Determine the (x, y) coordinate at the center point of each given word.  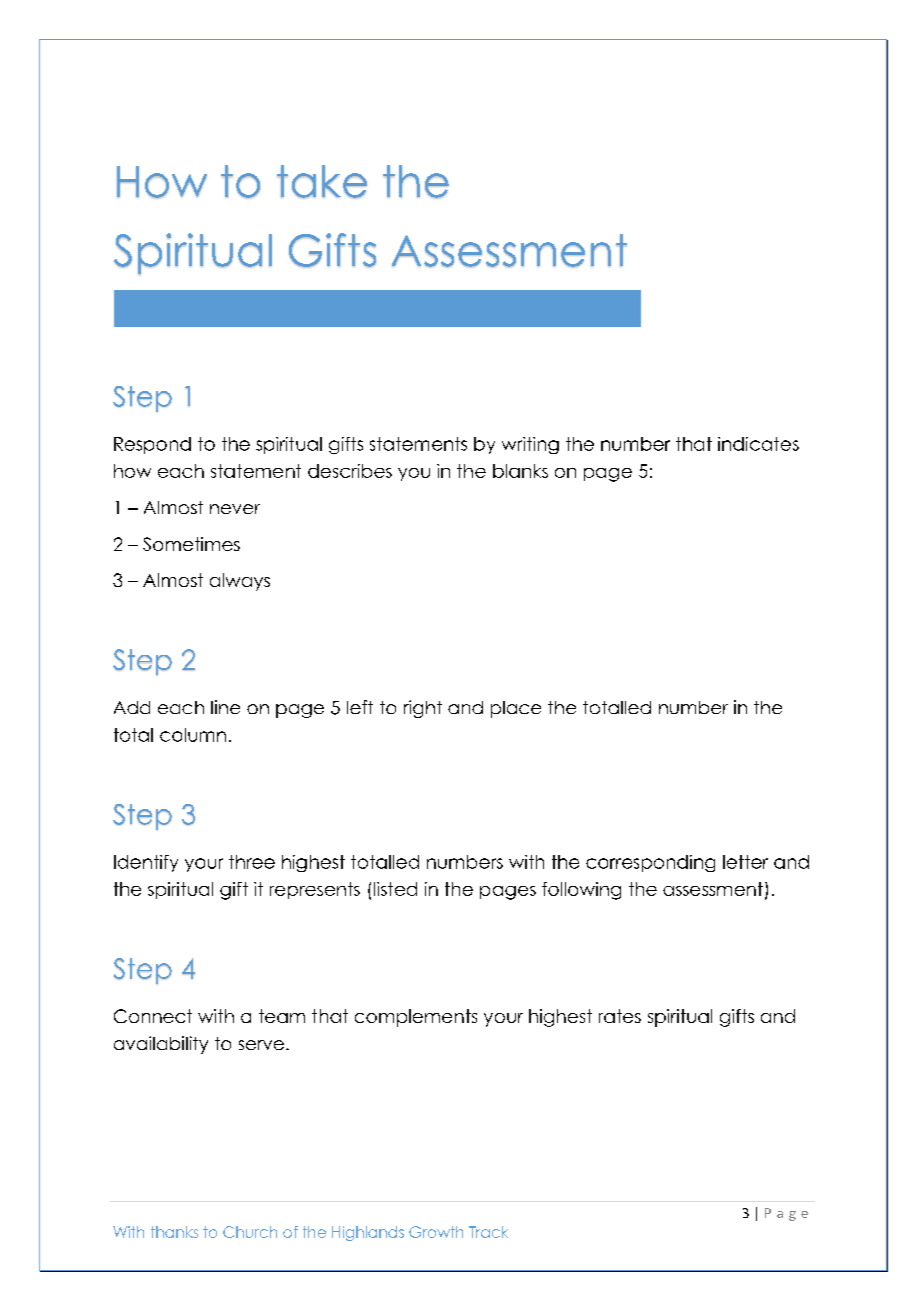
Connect (153, 1016)
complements (416, 1018)
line (225, 707)
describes (350, 471)
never (235, 509)
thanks (174, 1232)
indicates (758, 444)
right (423, 709)
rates (620, 1016)
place (516, 709)
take (322, 181)
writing (530, 445)
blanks (520, 471)
